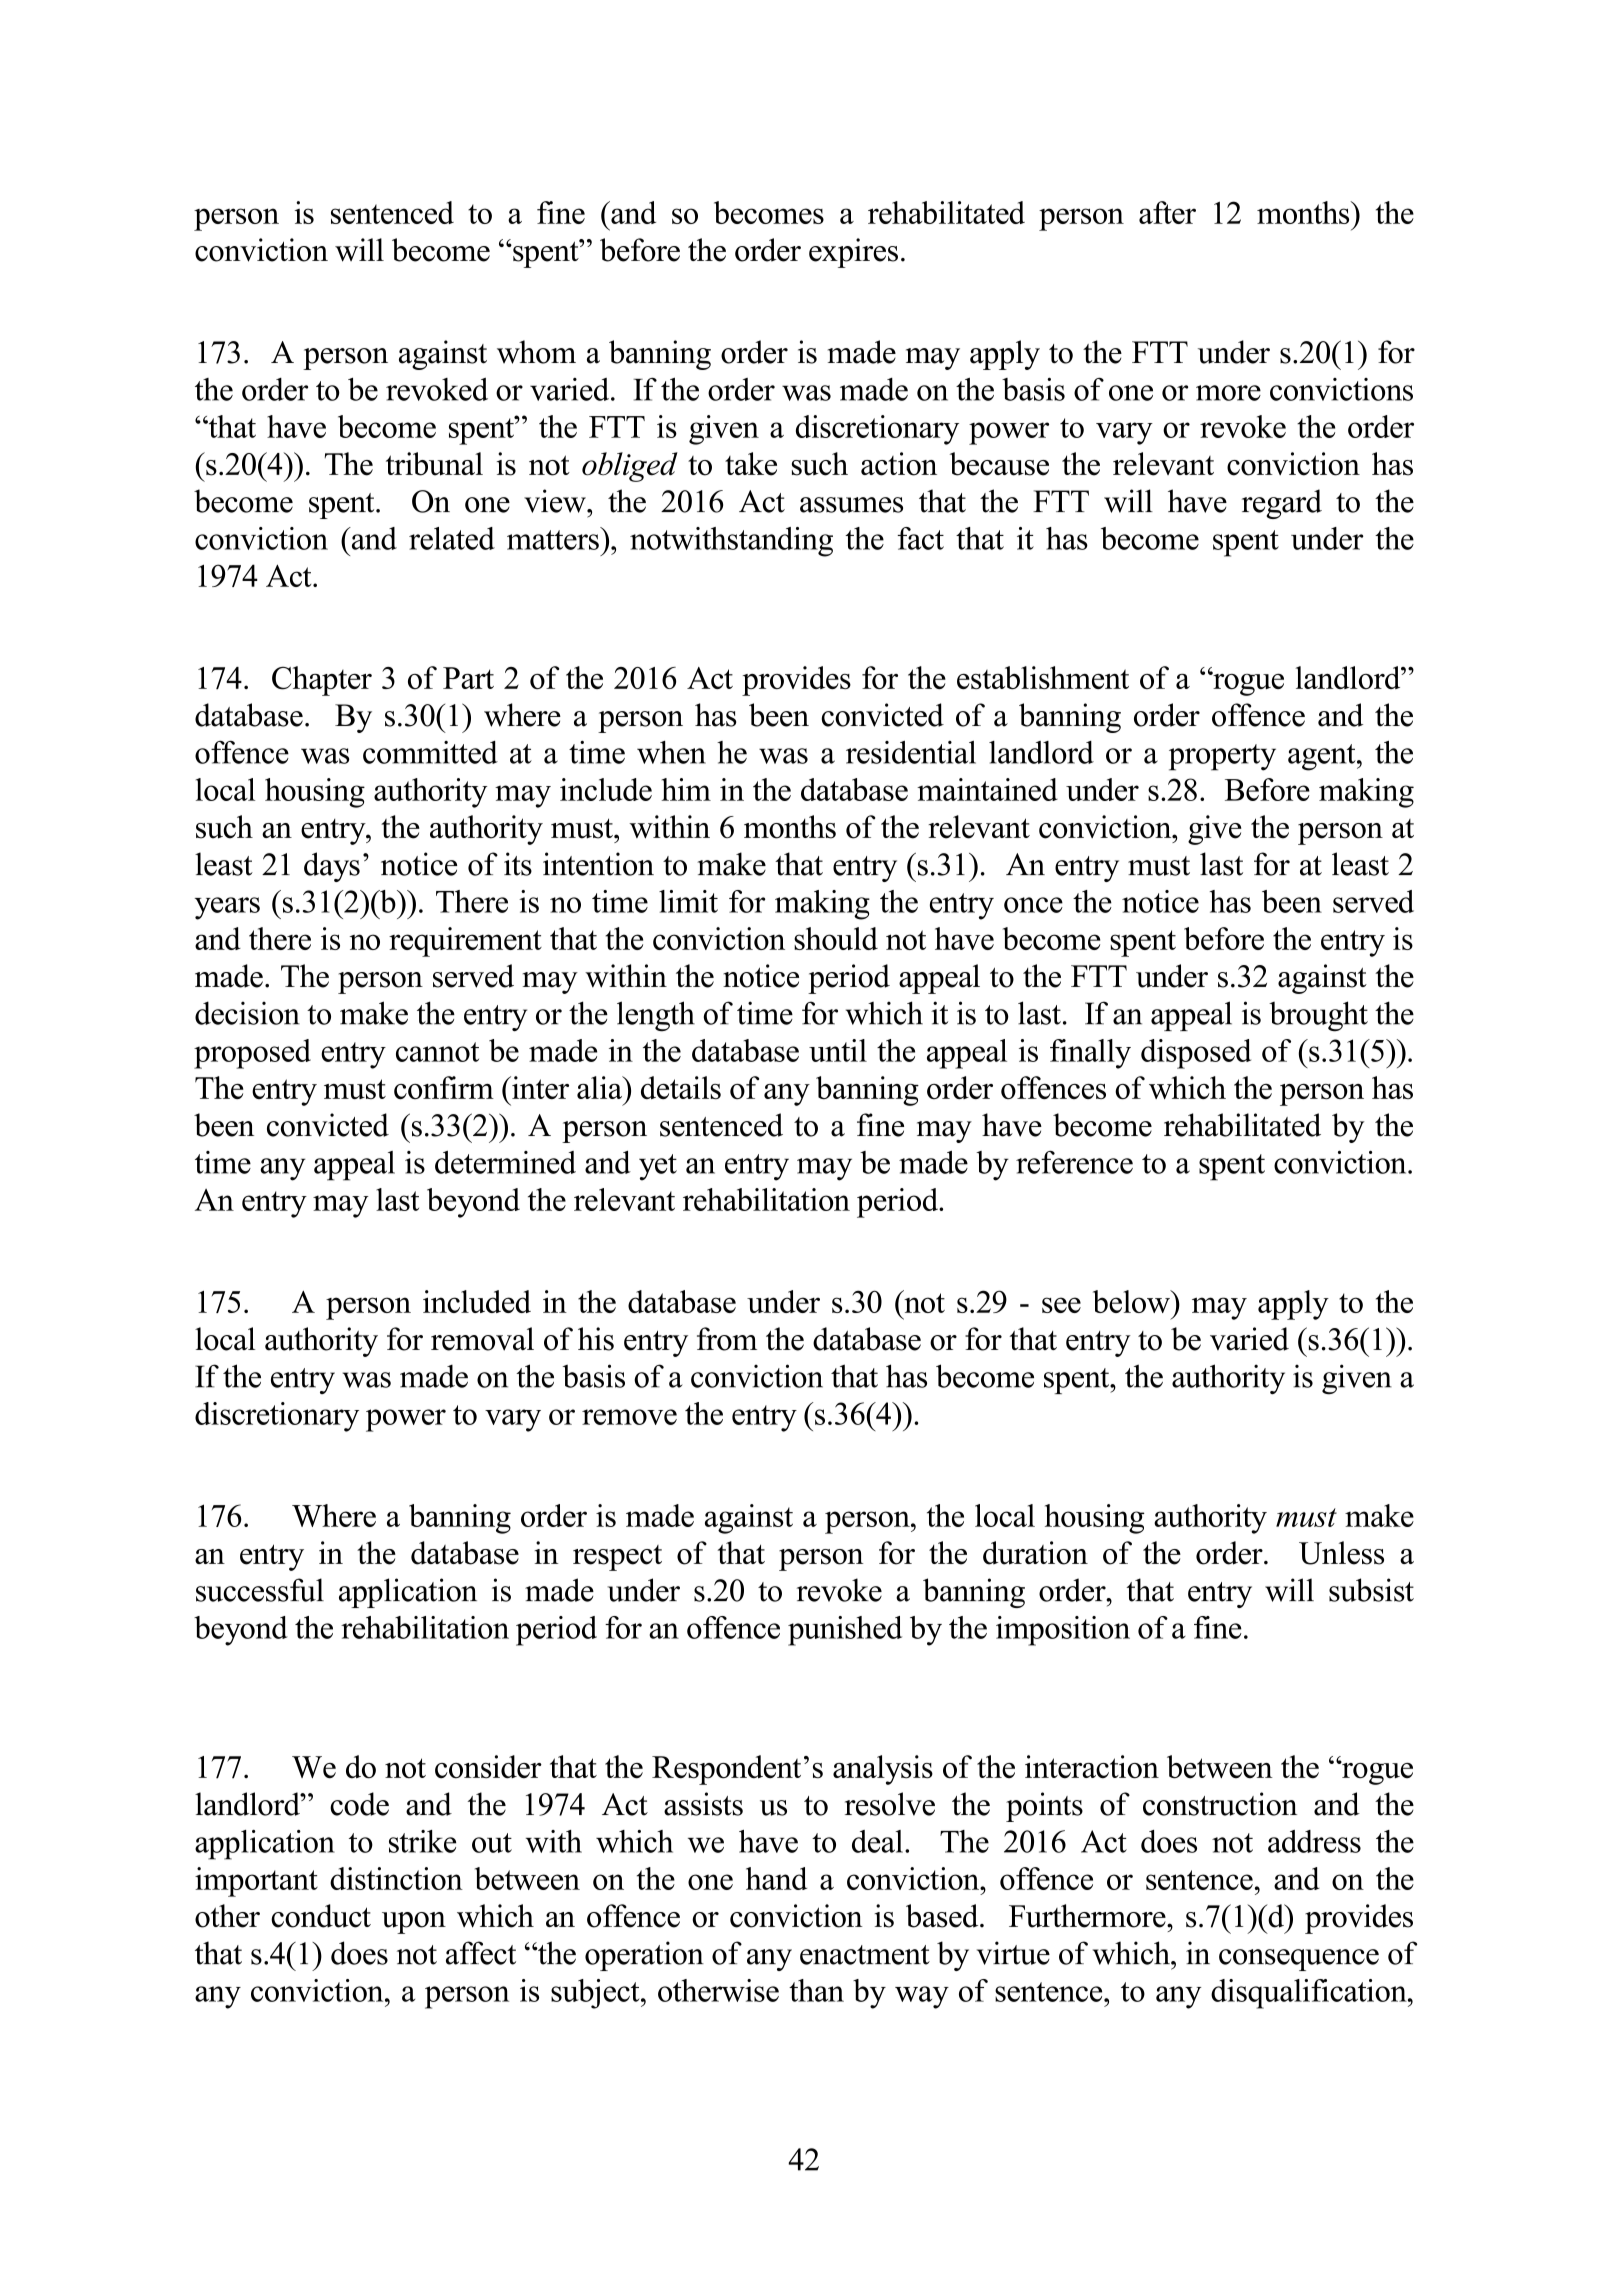  I want to click on after, so click(1167, 212).
